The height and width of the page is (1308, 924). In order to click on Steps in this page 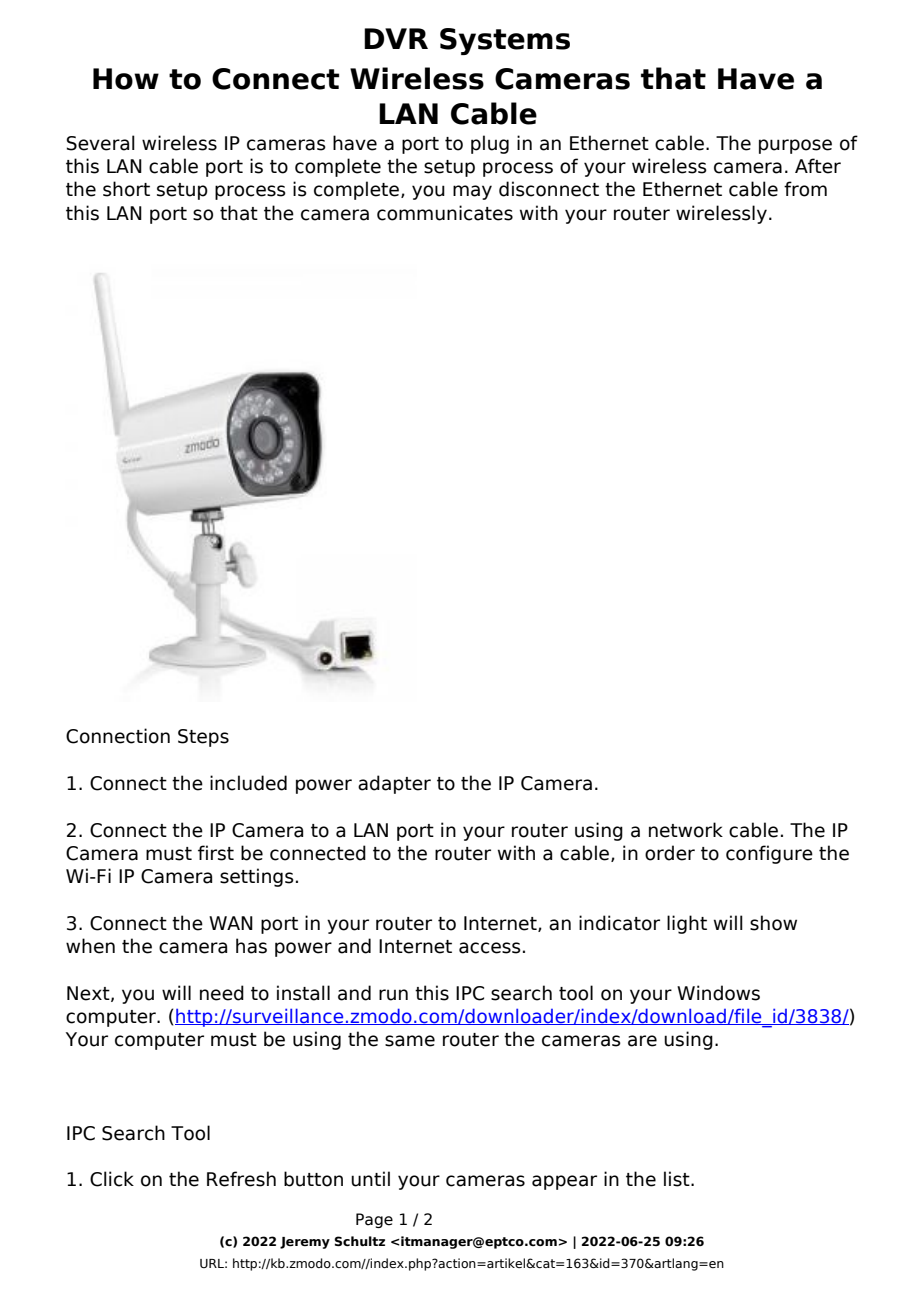, I will do `click(203, 738)`.
